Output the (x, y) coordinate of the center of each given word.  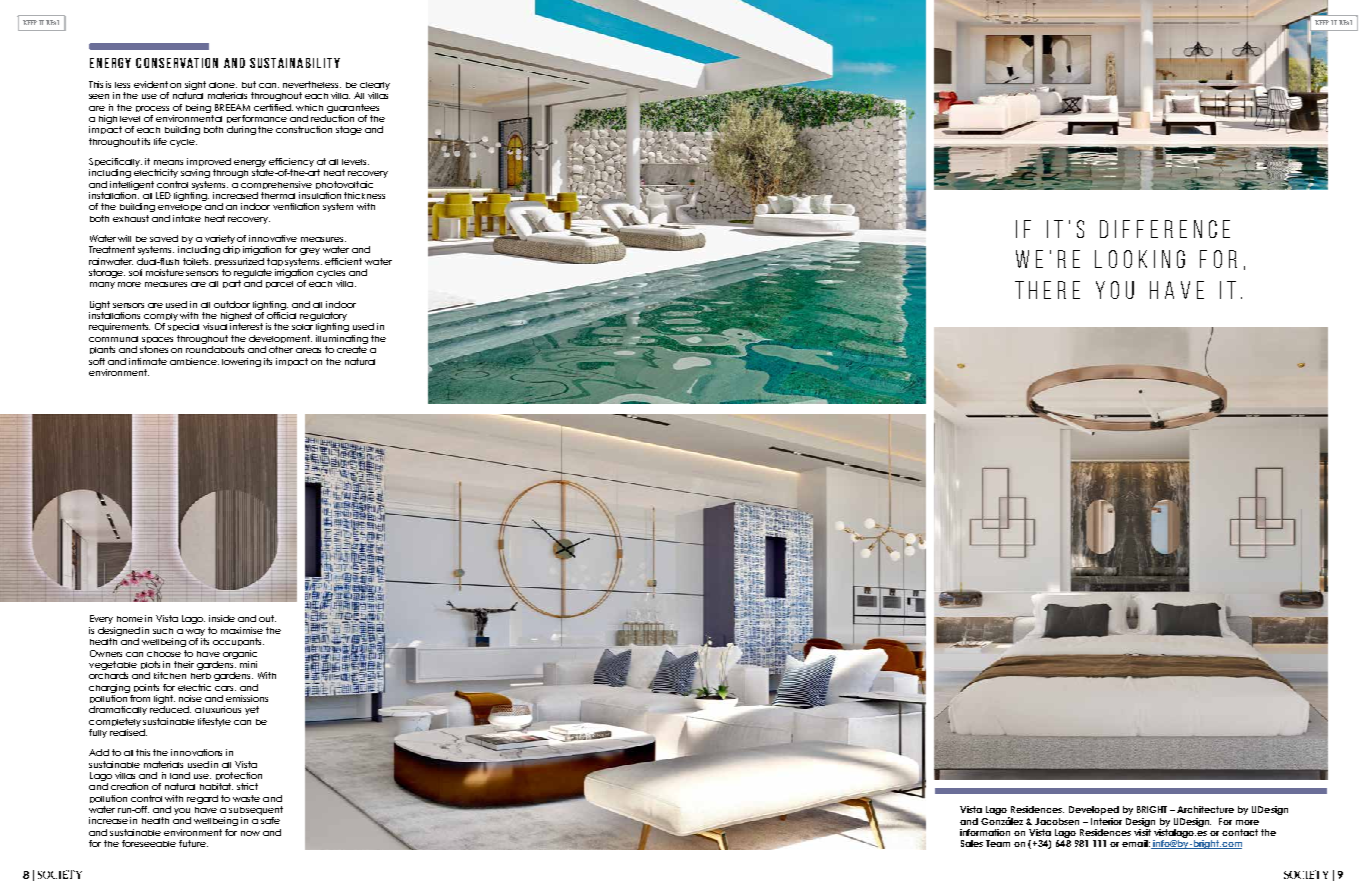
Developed (1094, 810)
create (352, 349)
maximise (242, 630)
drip (231, 250)
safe (270, 820)
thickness (364, 195)
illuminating (342, 339)
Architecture (1205, 809)
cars (225, 688)
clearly (375, 86)
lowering (241, 362)
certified (273, 107)
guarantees (353, 108)
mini (248, 664)
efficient (343, 261)
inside (222, 618)
